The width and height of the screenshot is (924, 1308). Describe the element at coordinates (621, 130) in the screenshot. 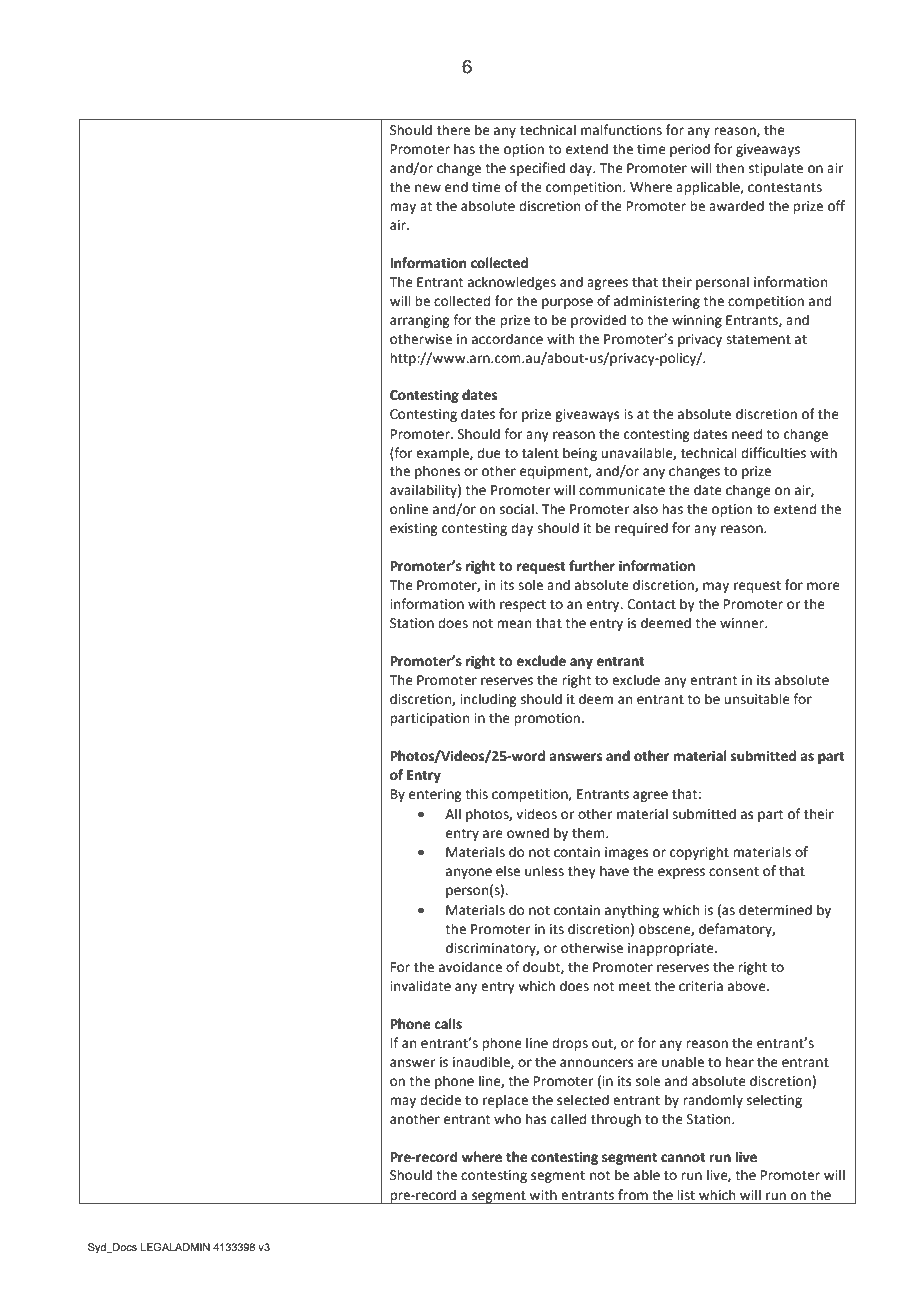

I see `malfunctions` at that location.
